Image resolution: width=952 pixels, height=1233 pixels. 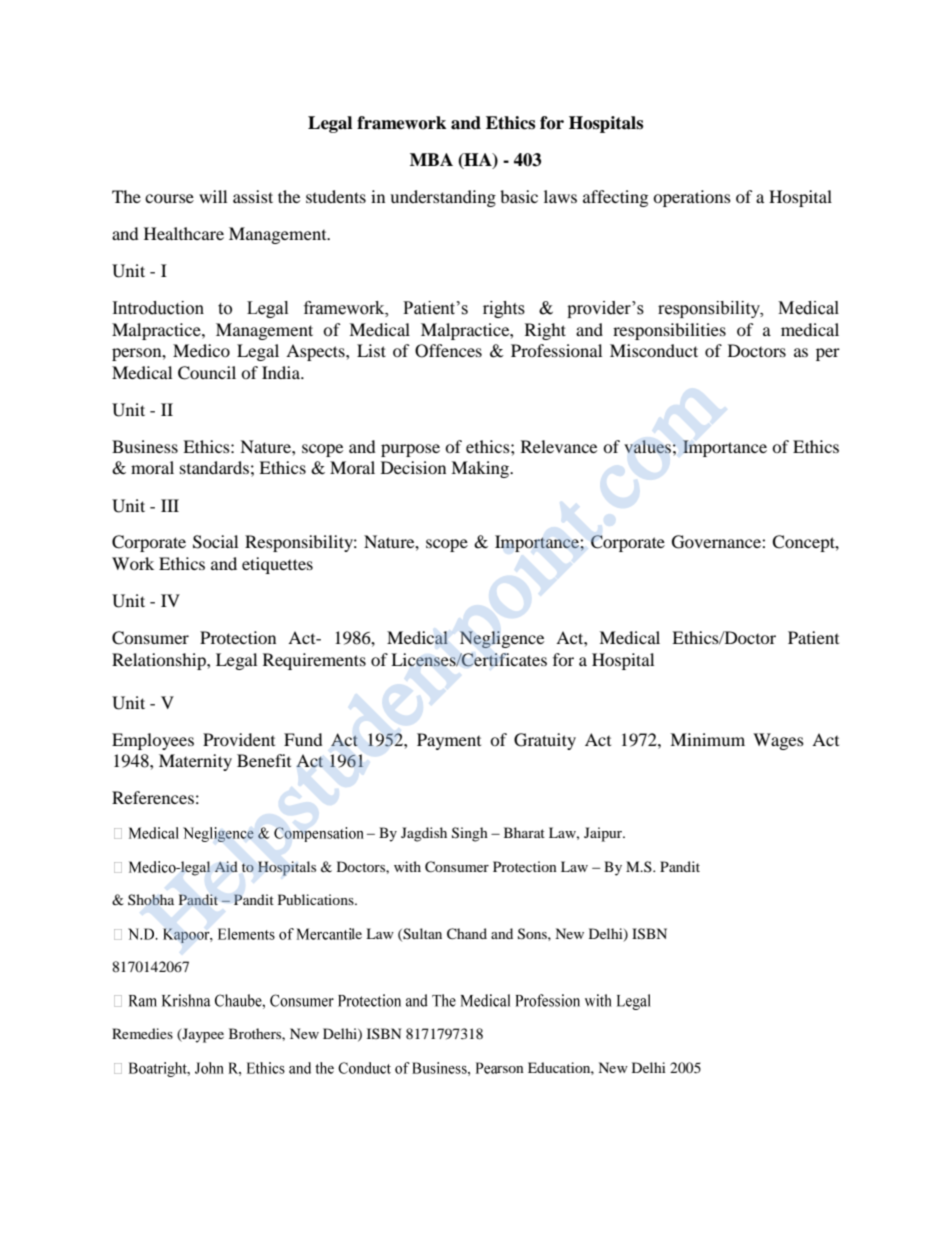 What do you see at coordinates (692, 198) in the document?
I see `operations` at bounding box center [692, 198].
